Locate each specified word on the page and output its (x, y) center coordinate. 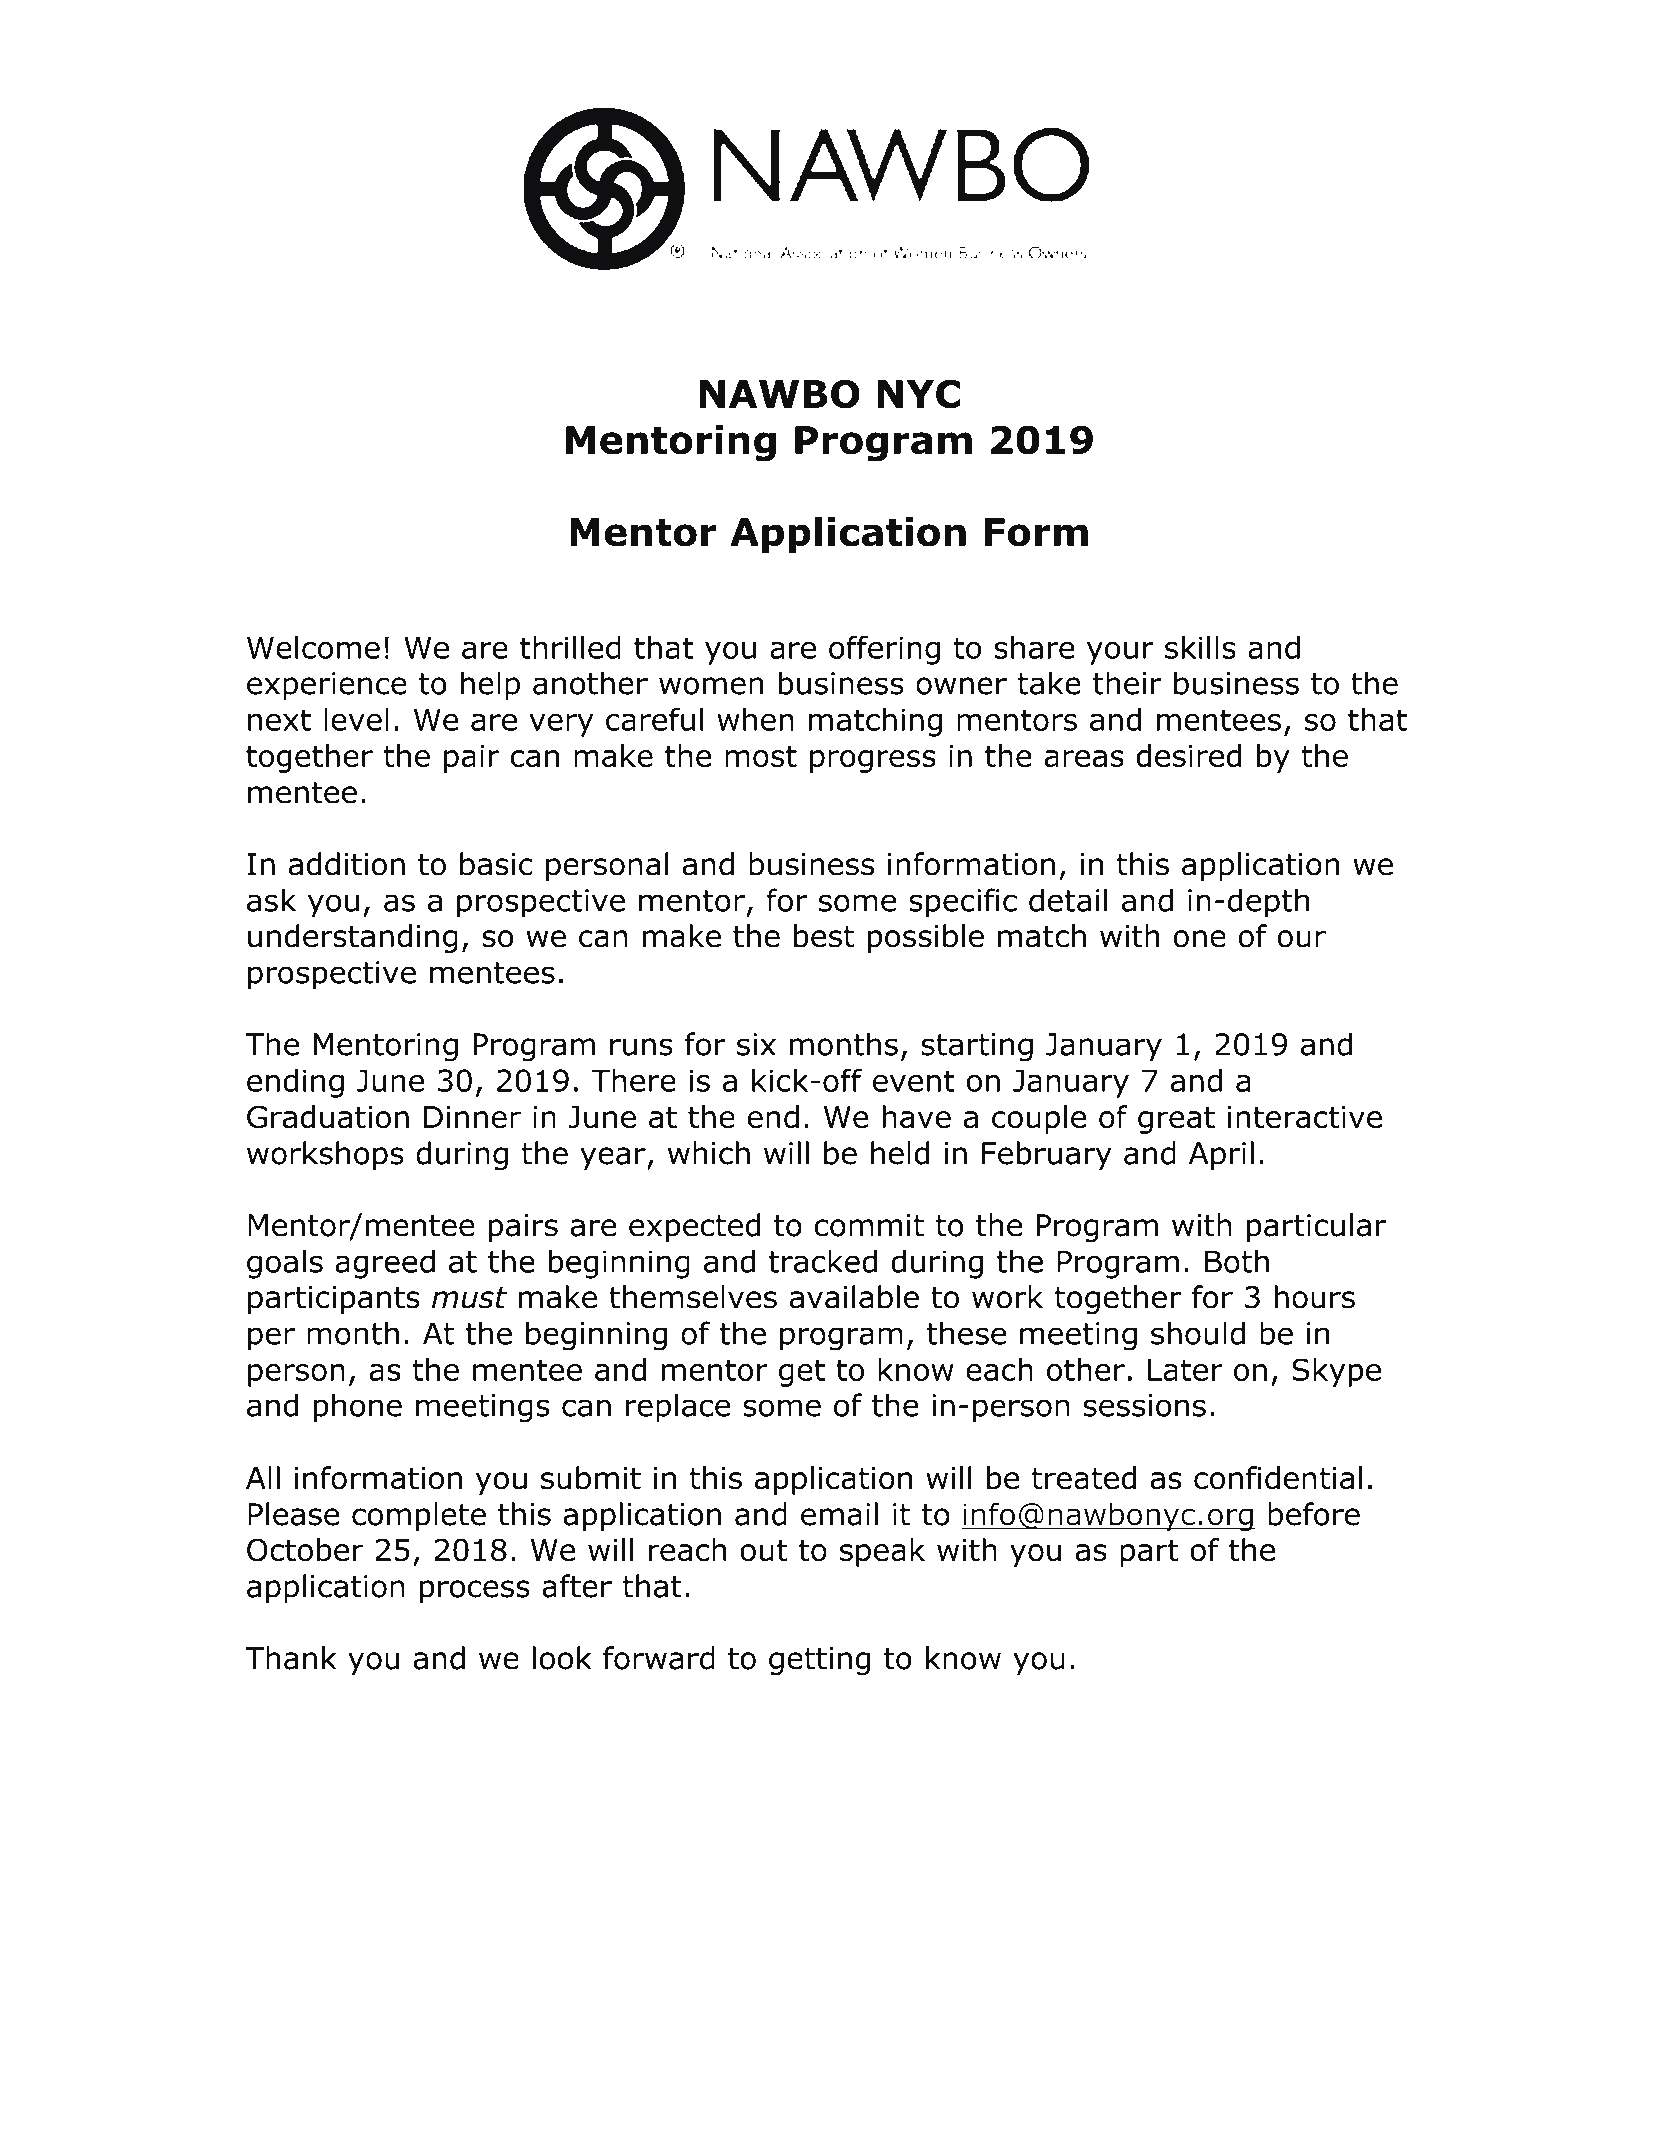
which (709, 1153)
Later (1185, 1370)
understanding (353, 938)
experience (327, 686)
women (711, 686)
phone (358, 1408)
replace (678, 1408)
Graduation (328, 1117)
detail (1068, 900)
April (1221, 1155)
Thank (291, 1658)
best (824, 936)
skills (1200, 647)
